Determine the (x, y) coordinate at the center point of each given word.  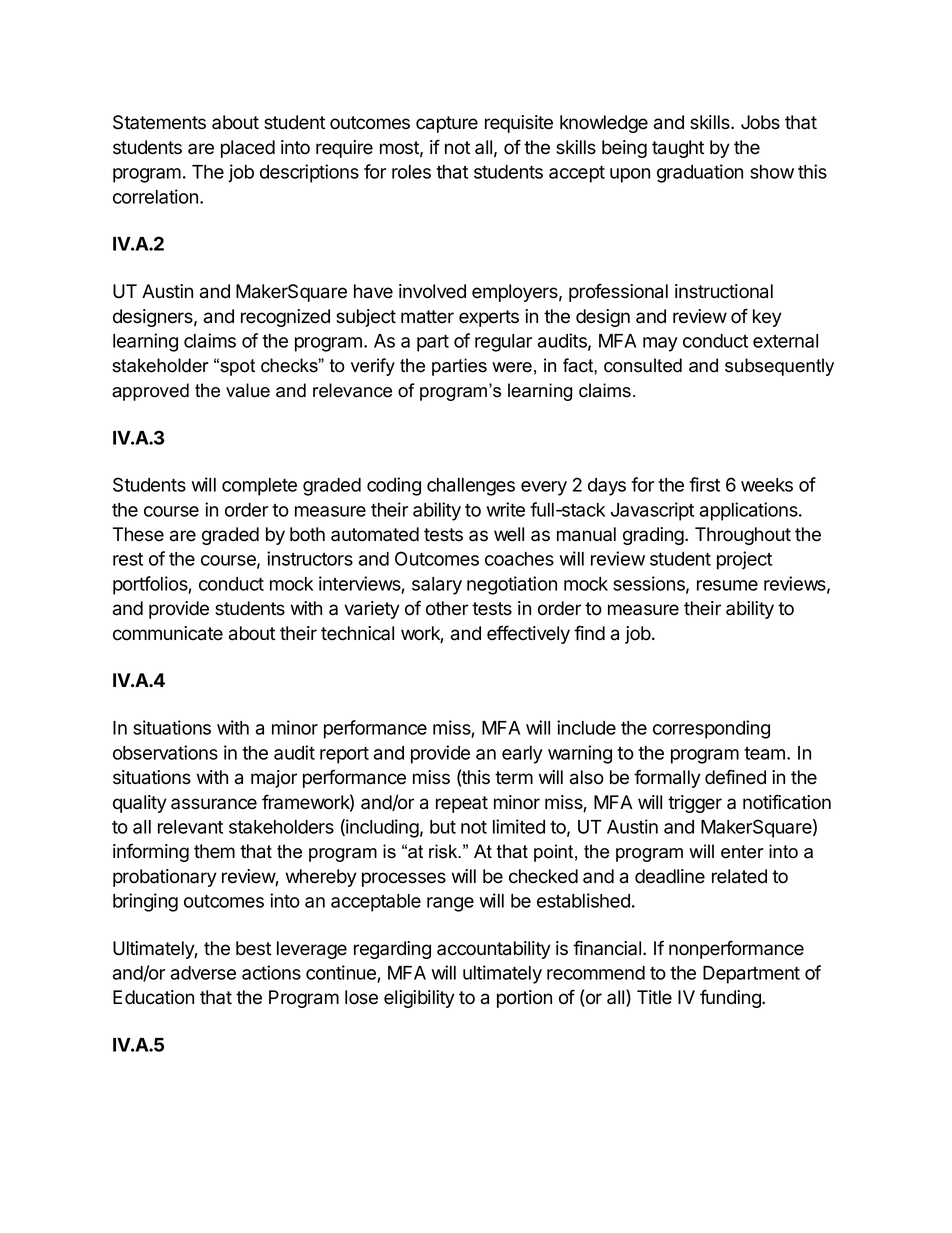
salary (437, 586)
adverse (203, 973)
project (744, 560)
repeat (462, 804)
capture (447, 124)
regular (503, 343)
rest (128, 559)
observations (165, 752)
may (660, 344)
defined (735, 777)
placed (248, 149)
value (248, 390)
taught (678, 149)
